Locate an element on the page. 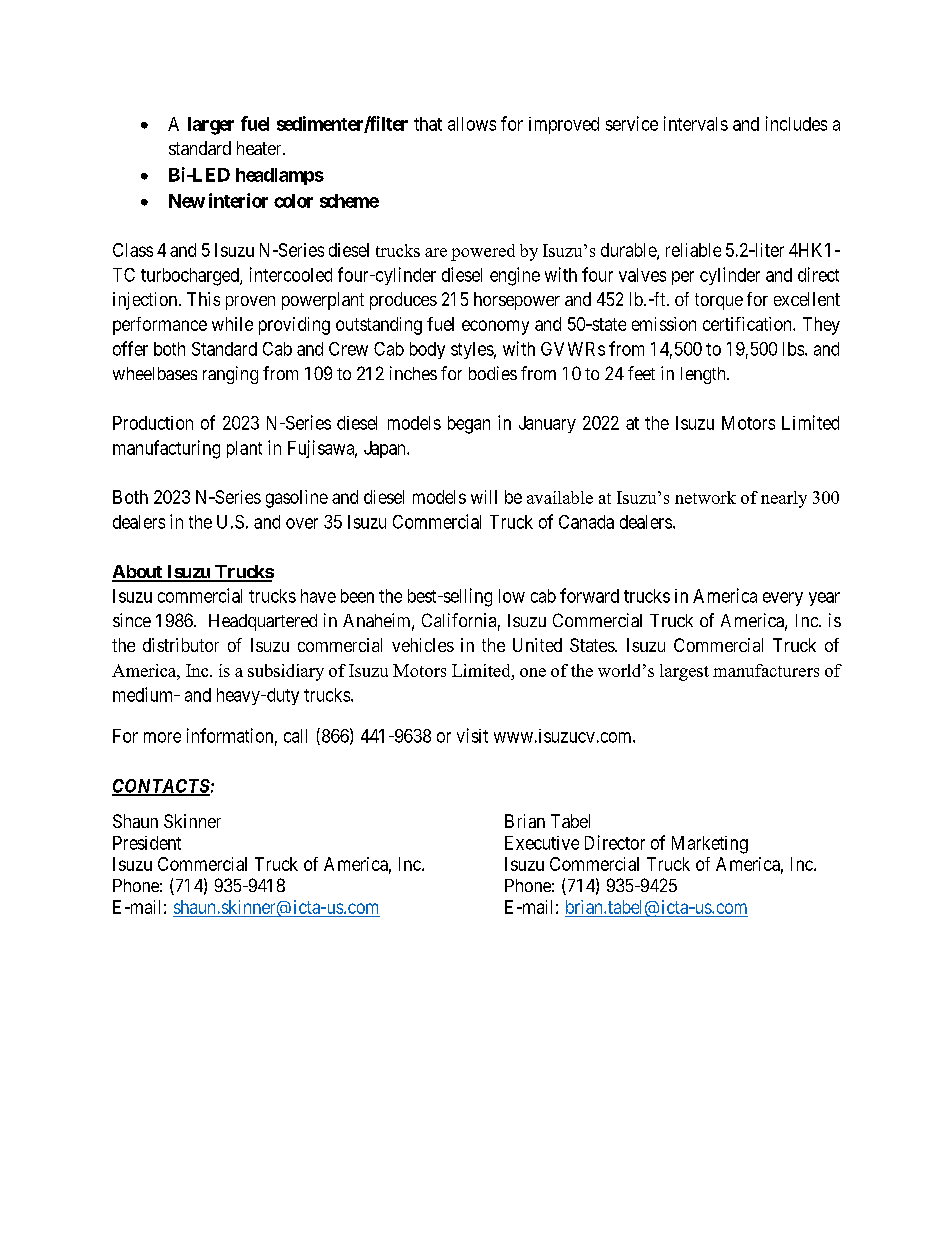  vehicles is located at coordinates (423, 645).
